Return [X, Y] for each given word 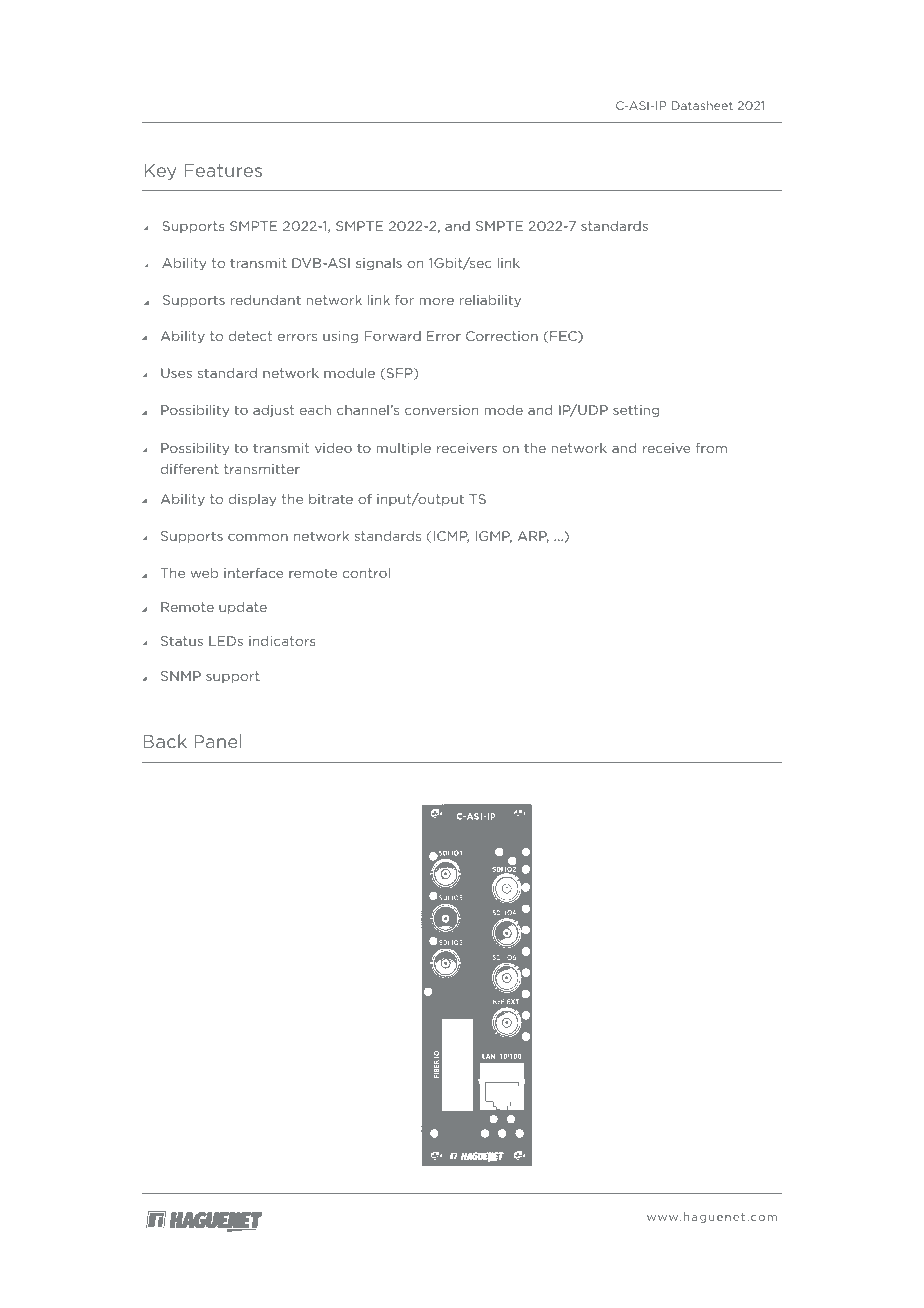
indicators [282, 641]
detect [250, 336]
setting [636, 411]
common [258, 537]
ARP [533, 537]
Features [223, 170]
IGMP [493, 537]
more [436, 301]
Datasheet [702, 105]
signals [379, 264]
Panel [218, 741]
